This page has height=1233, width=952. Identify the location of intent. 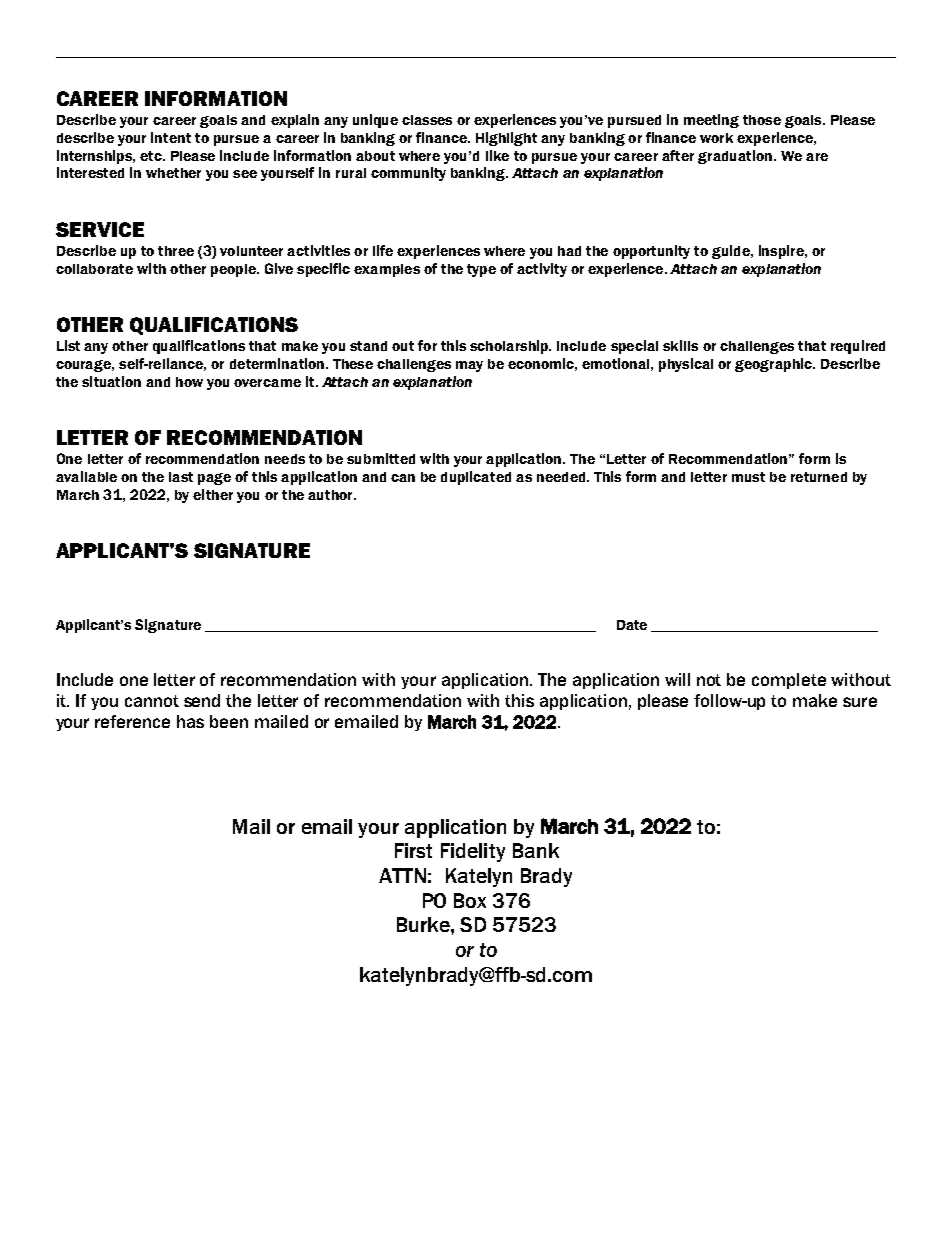
(171, 137).
